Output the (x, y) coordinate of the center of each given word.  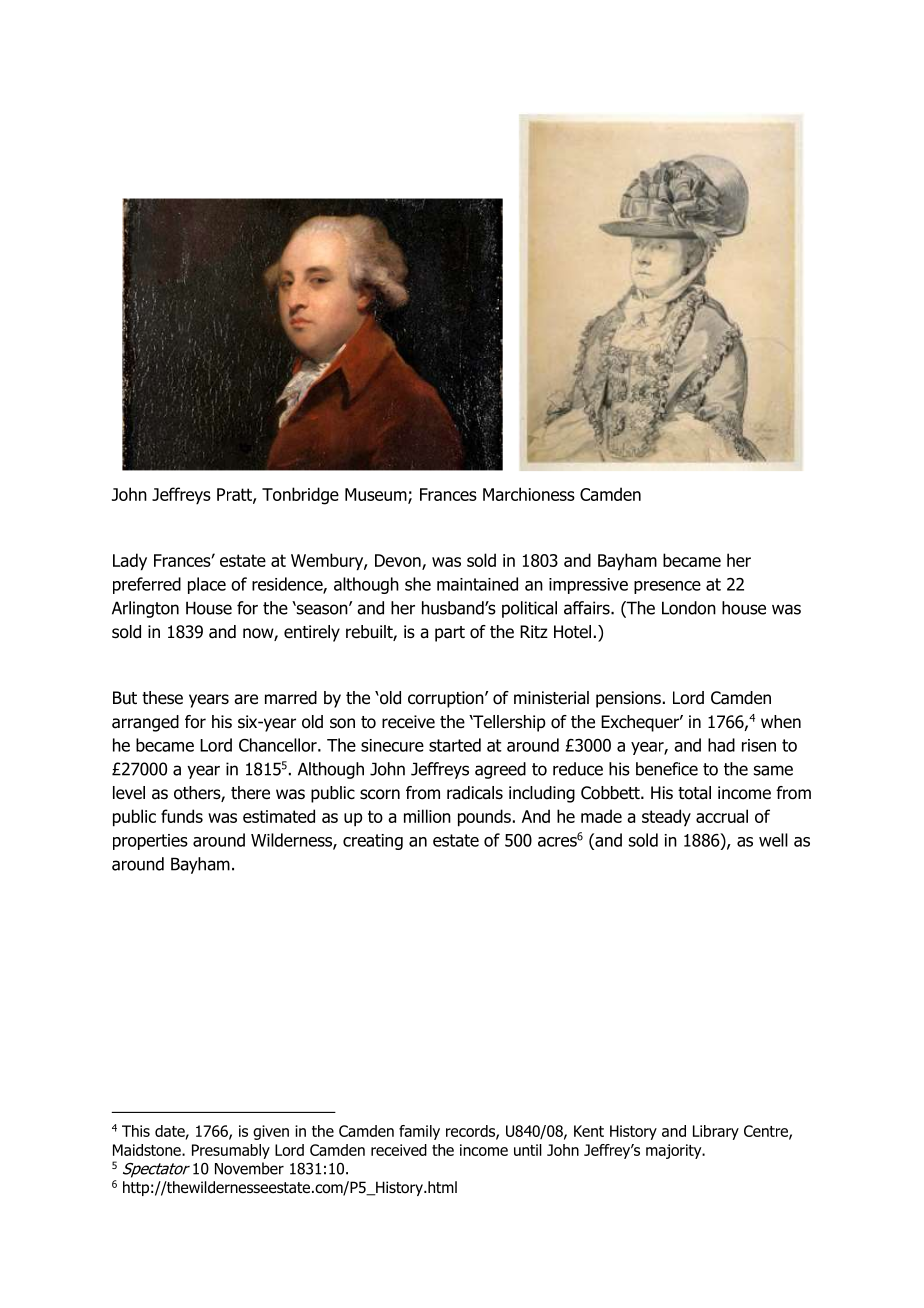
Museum (377, 496)
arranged (145, 723)
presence (667, 587)
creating (373, 842)
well (773, 840)
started (455, 745)
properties (150, 842)
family (419, 1132)
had (721, 745)
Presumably (231, 1151)
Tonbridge (300, 496)
